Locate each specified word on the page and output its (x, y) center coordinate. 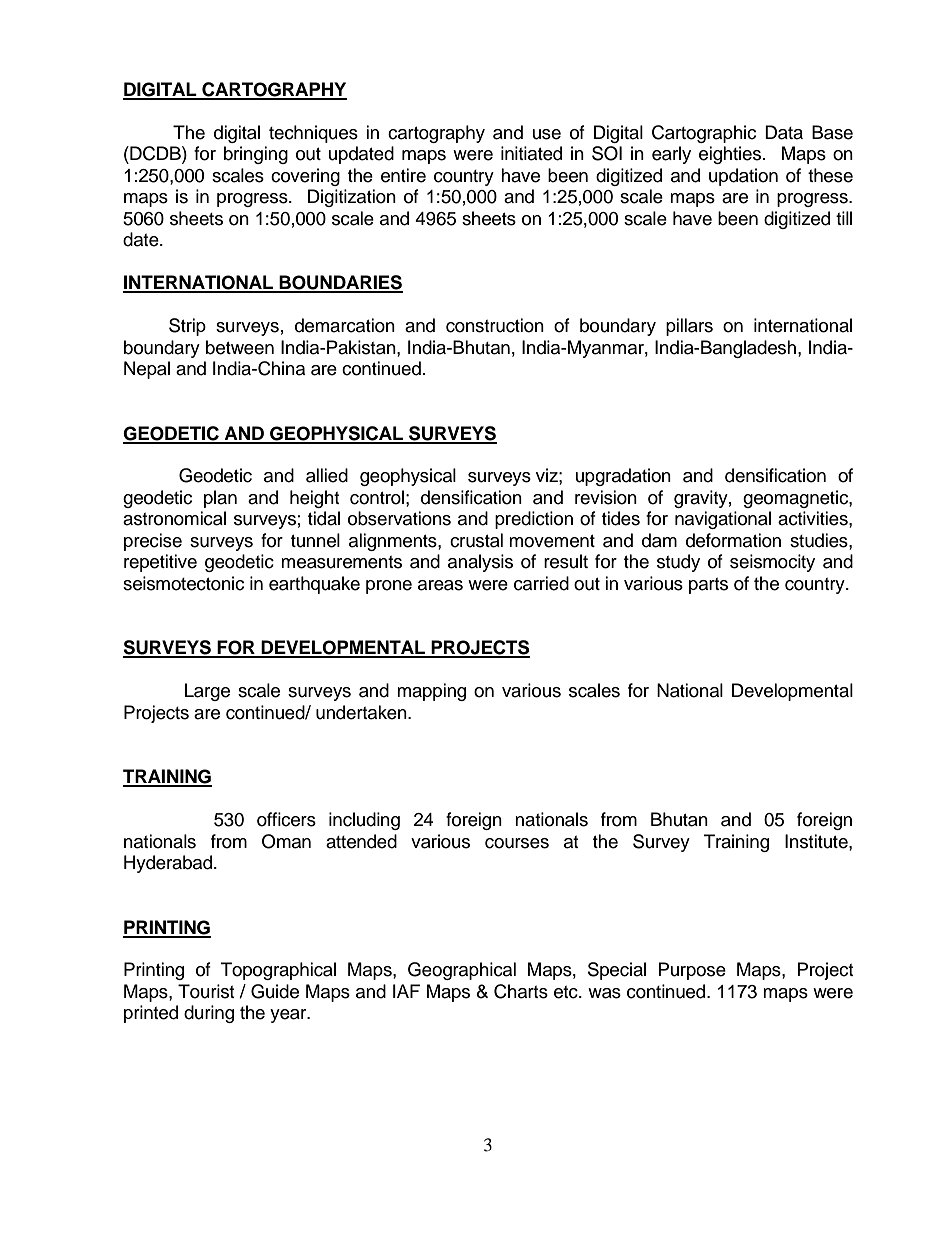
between (240, 347)
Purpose (692, 971)
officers (286, 819)
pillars (689, 327)
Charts (521, 991)
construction (495, 325)
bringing (256, 155)
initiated (531, 153)
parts (708, 586)
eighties (730, 155)
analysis (480, 563)
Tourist (206, 991)
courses (517, 843)
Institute (817, 841)
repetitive (160, 563)
